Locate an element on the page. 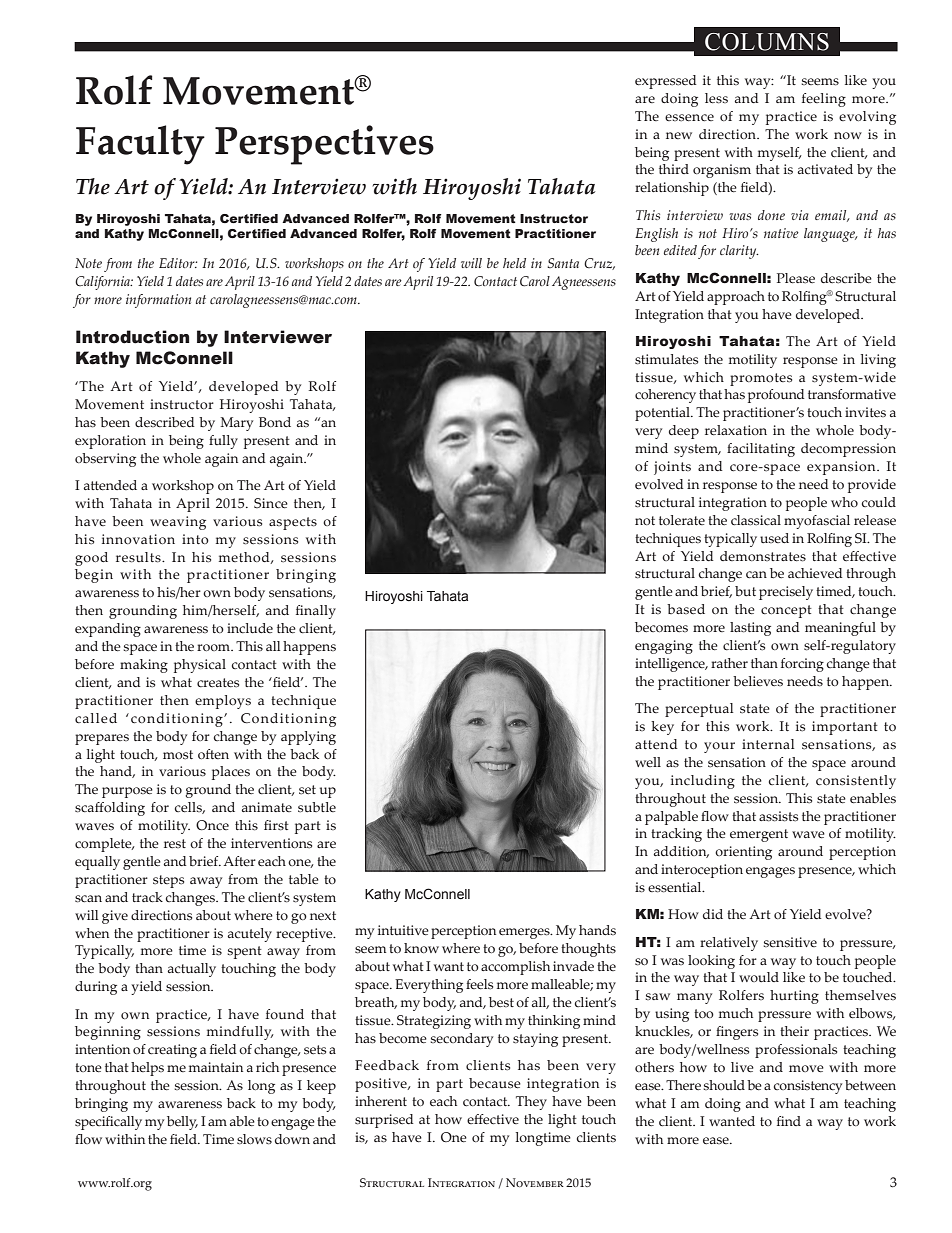  Introduction is located at coordinates (132, 337).
